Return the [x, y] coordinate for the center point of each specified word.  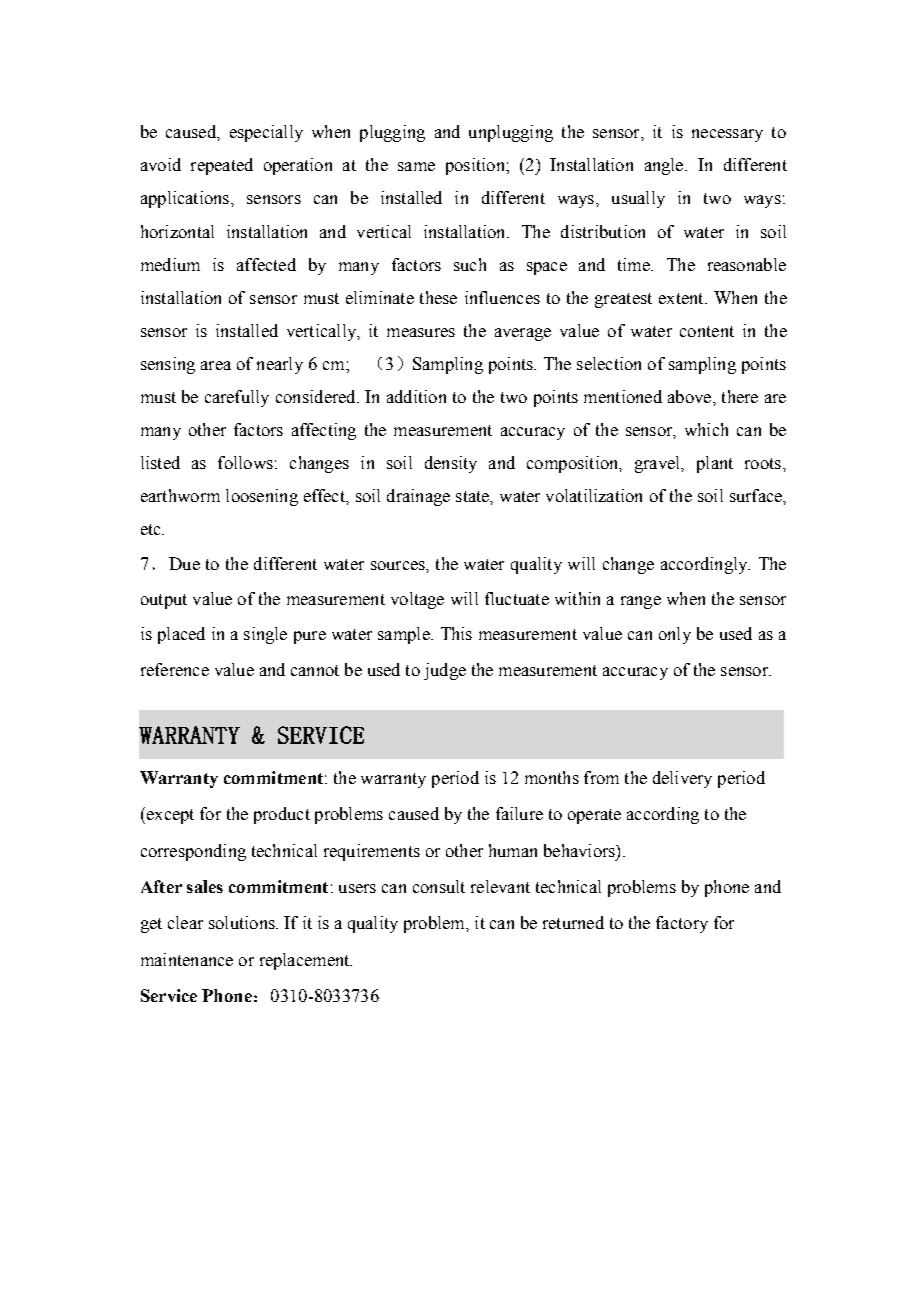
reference [175, 669]
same [416, 166]
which [706, 429]
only [675, 635]
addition [416, 396]
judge [445, 671]
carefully [237, 398]
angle [665, 166]
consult [439, 886]
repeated [222, 166]
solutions [243, 922]
